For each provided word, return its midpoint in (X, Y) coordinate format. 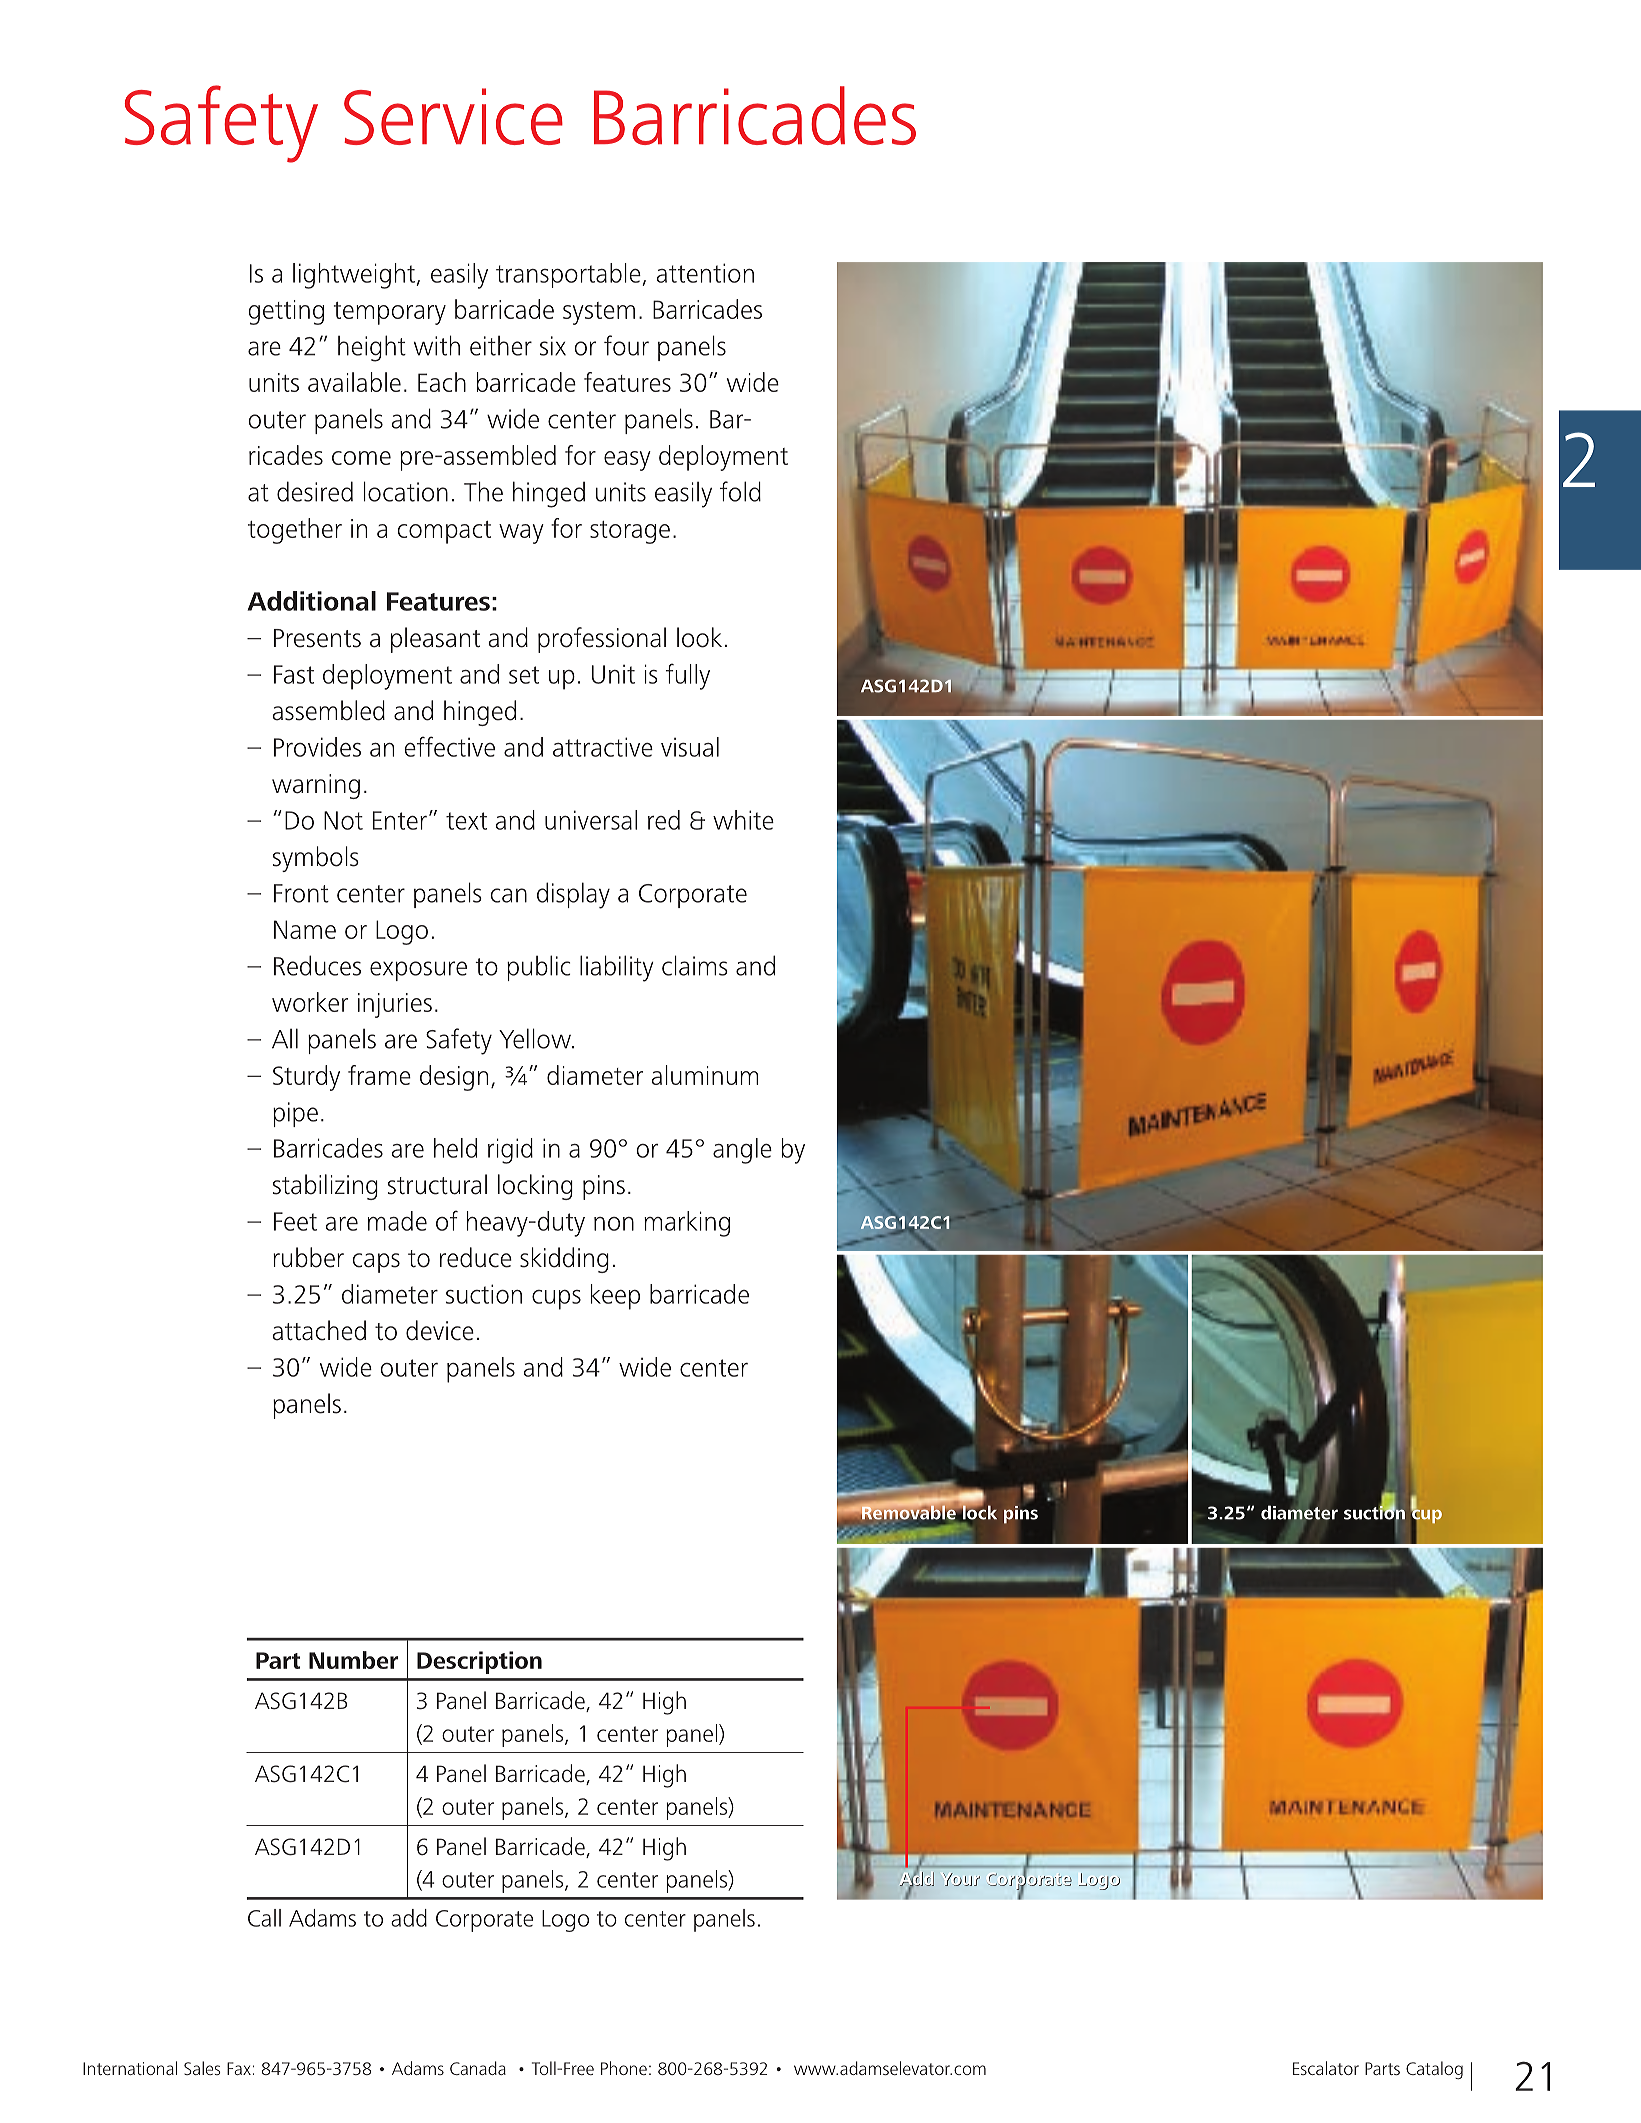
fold (740, 491)
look (699, 637)
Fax (239, 2068)
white (743, 820)
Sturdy (306, 1078)
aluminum (704, 1075)
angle (742, 1151)
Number (353, 1660)
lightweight (355, 276)
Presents (317, 638)
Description (479, 1662)
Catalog (1434, 2070)
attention (705, 273)
